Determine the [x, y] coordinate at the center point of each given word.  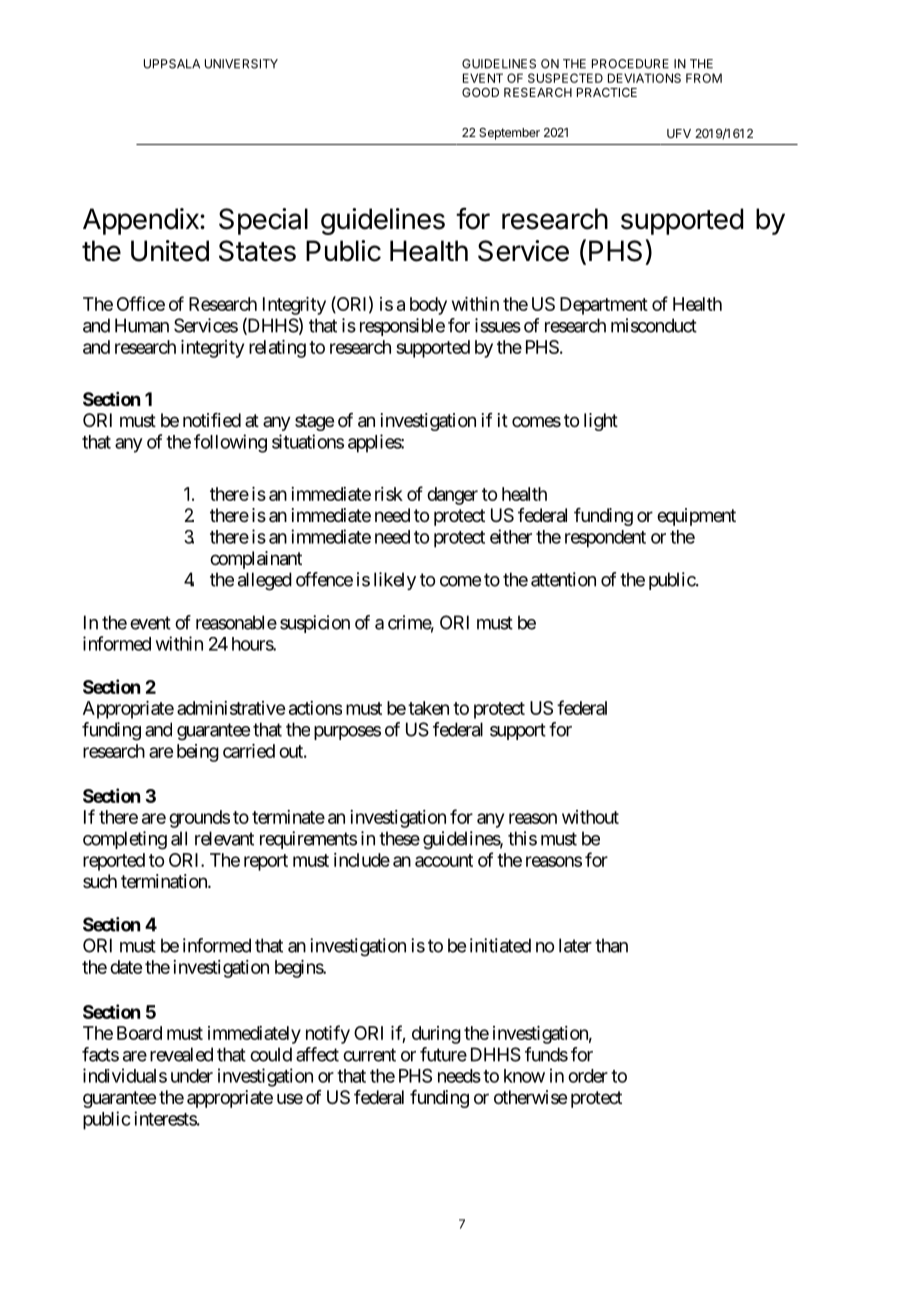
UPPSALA [172, 64]
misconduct [654, 325]
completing [125, 840]
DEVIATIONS [644, 78]
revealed [181, 1054]
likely [395, 581]
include [362, 860]
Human [142, 325]
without [590, 817]
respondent [605, 539]
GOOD [480, 92]
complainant [256, 560]
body [428, 306]
